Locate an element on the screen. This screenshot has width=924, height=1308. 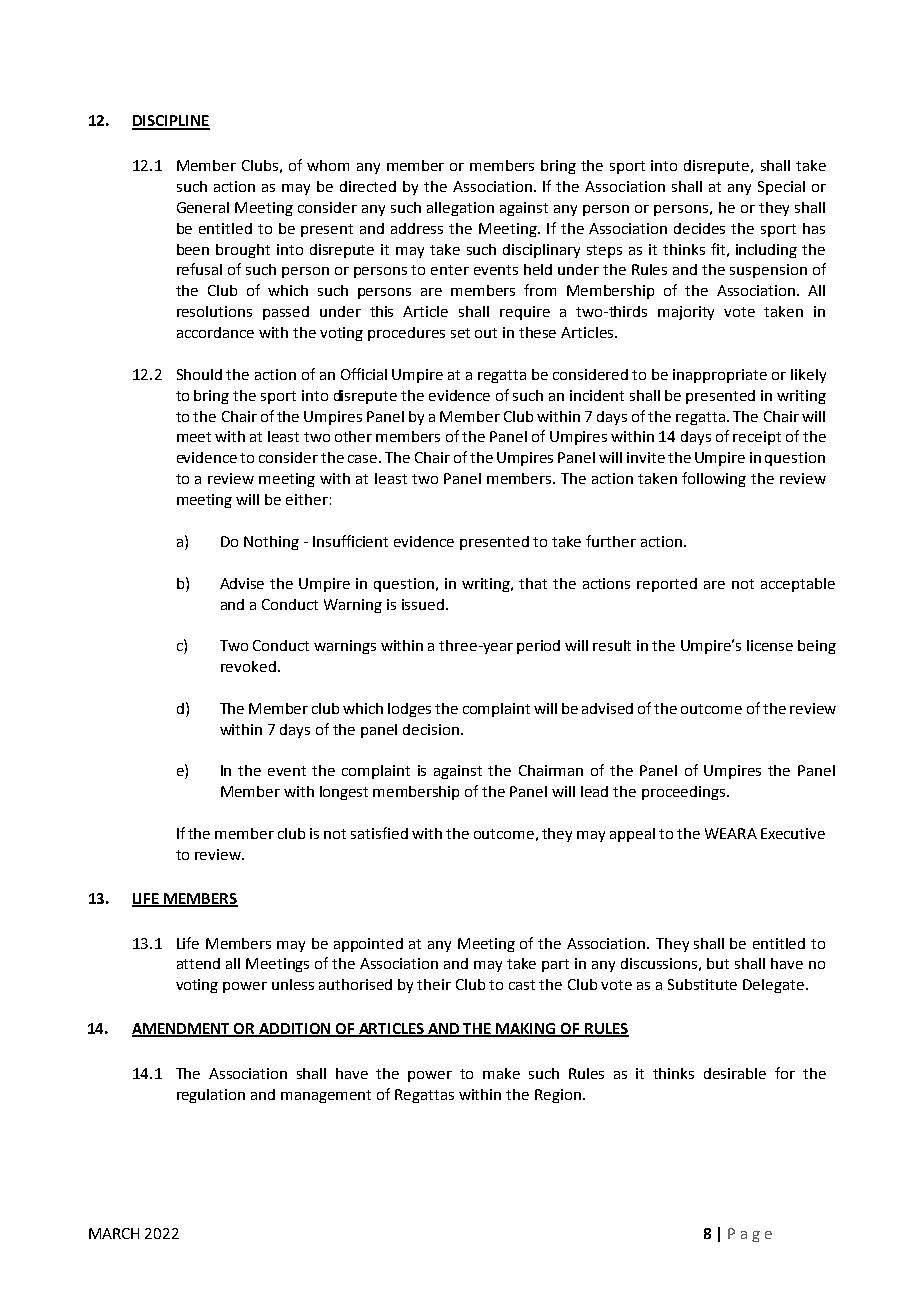
MARCH is located at coordinates (114, 1233).
